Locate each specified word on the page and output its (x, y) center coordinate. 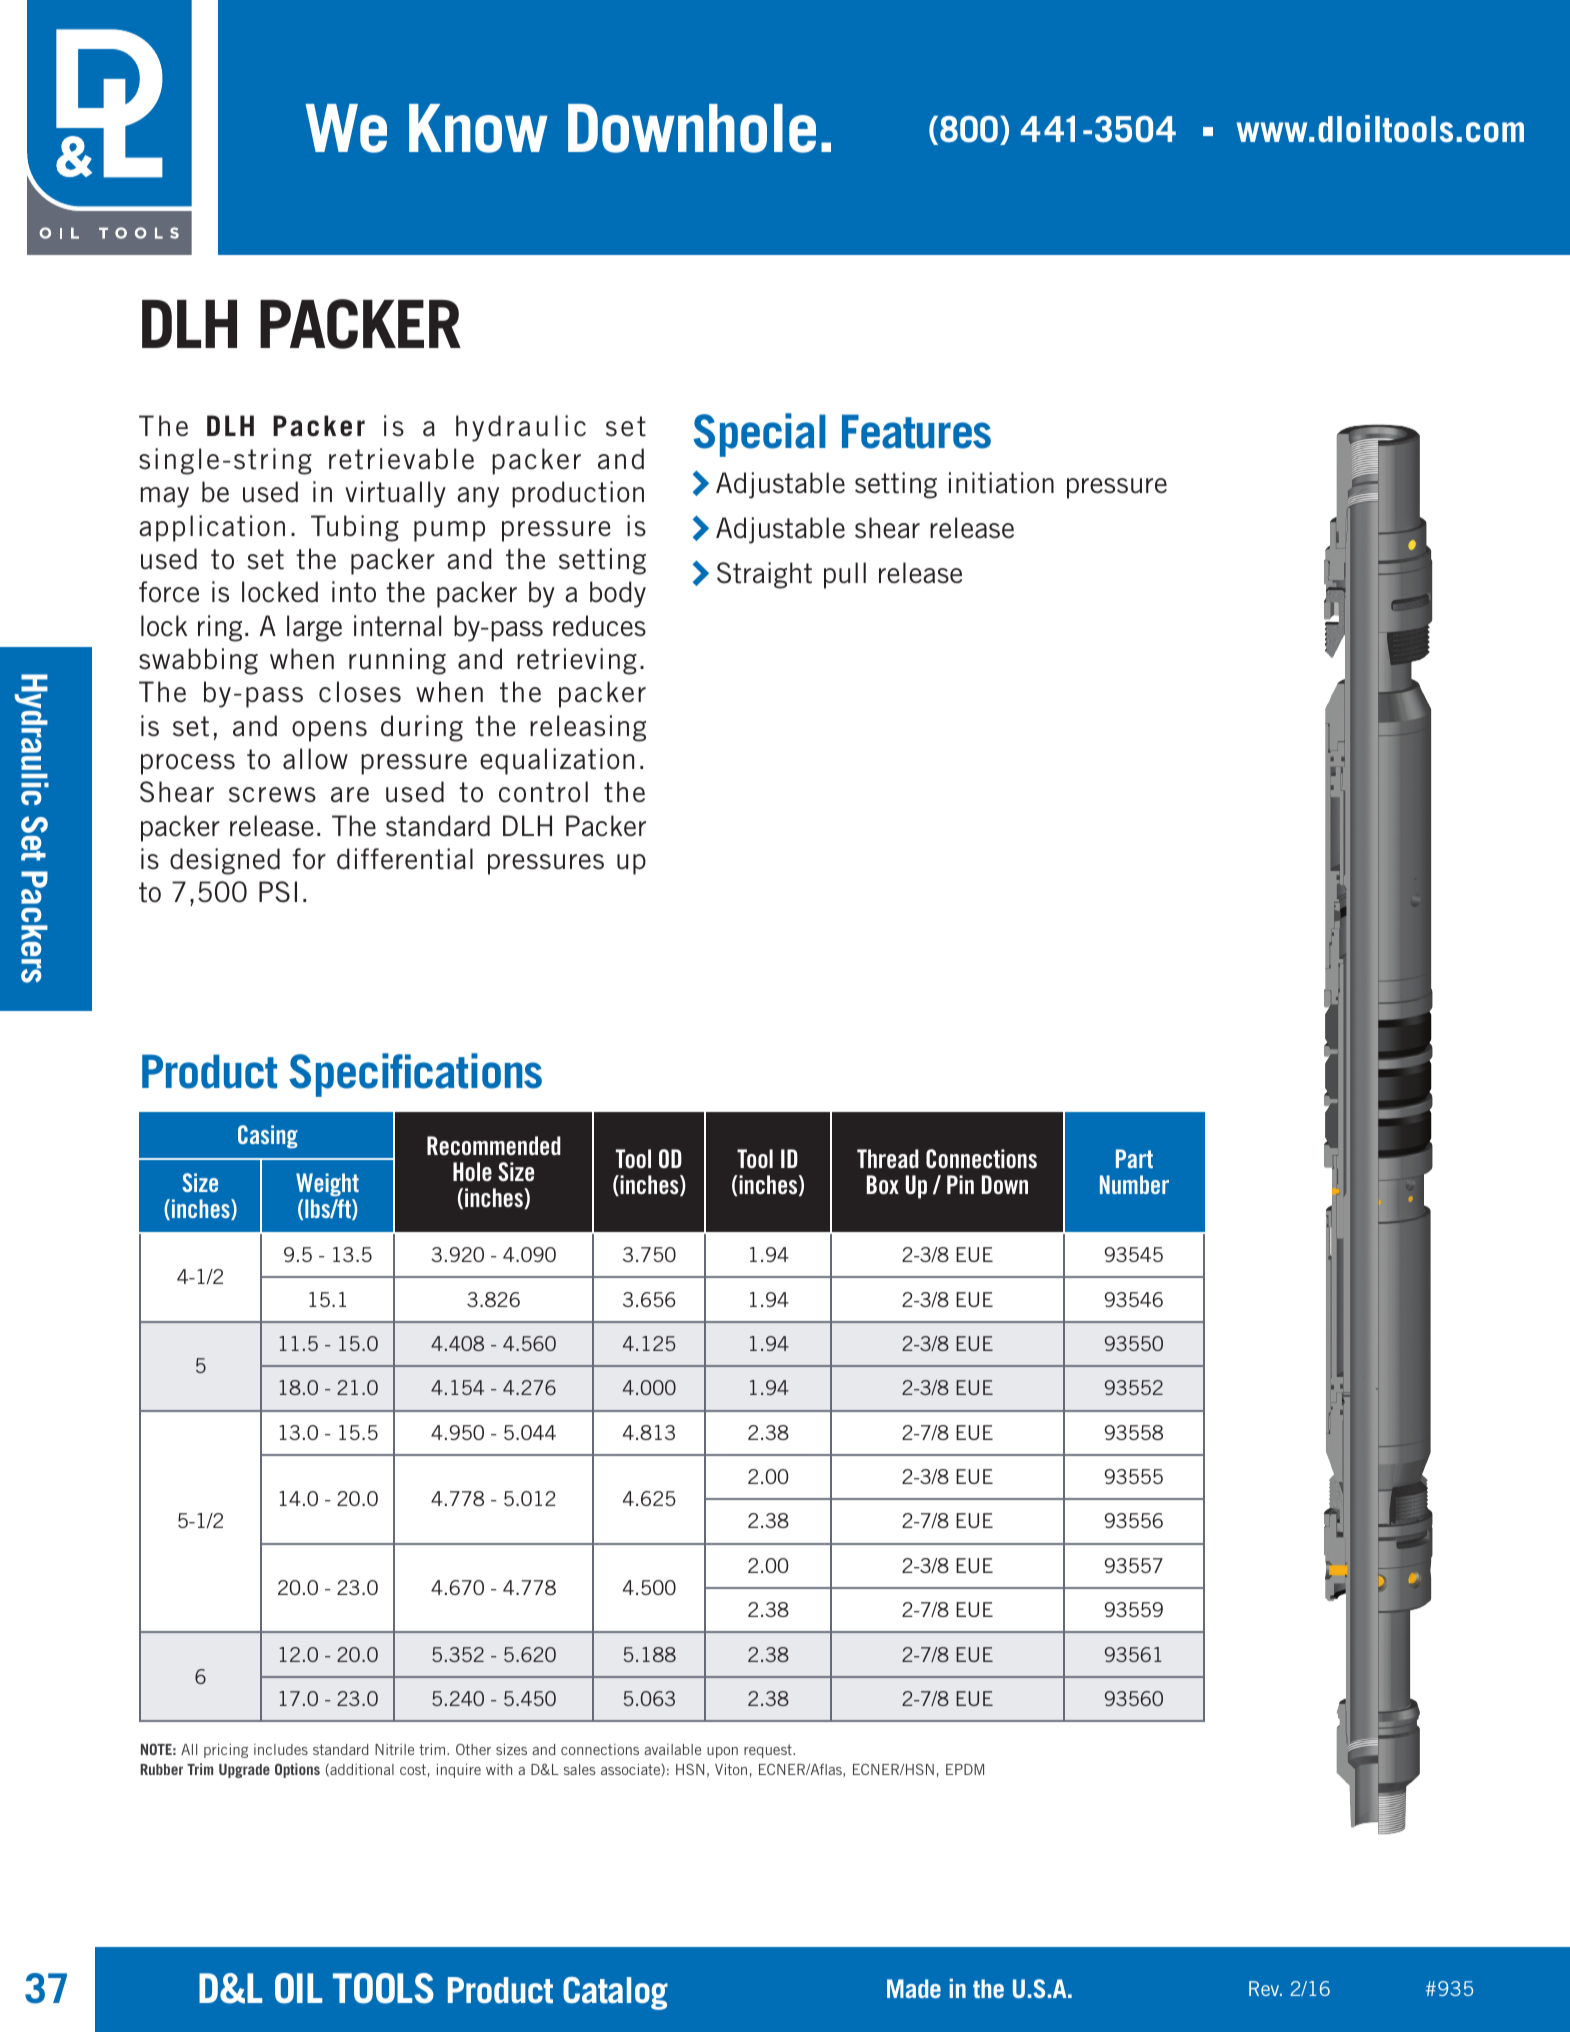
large (314, 628)
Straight (764, 575)
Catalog (615, 1993)
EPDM (965, 1769)
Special (759, 435)
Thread (888, 1158)
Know (478, 128)
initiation (1001, 483)
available (672, 1749)
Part (1134, 1158)
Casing (268, 1137)
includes (281, 1749)
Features (916, 431)
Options (297, 1770)
